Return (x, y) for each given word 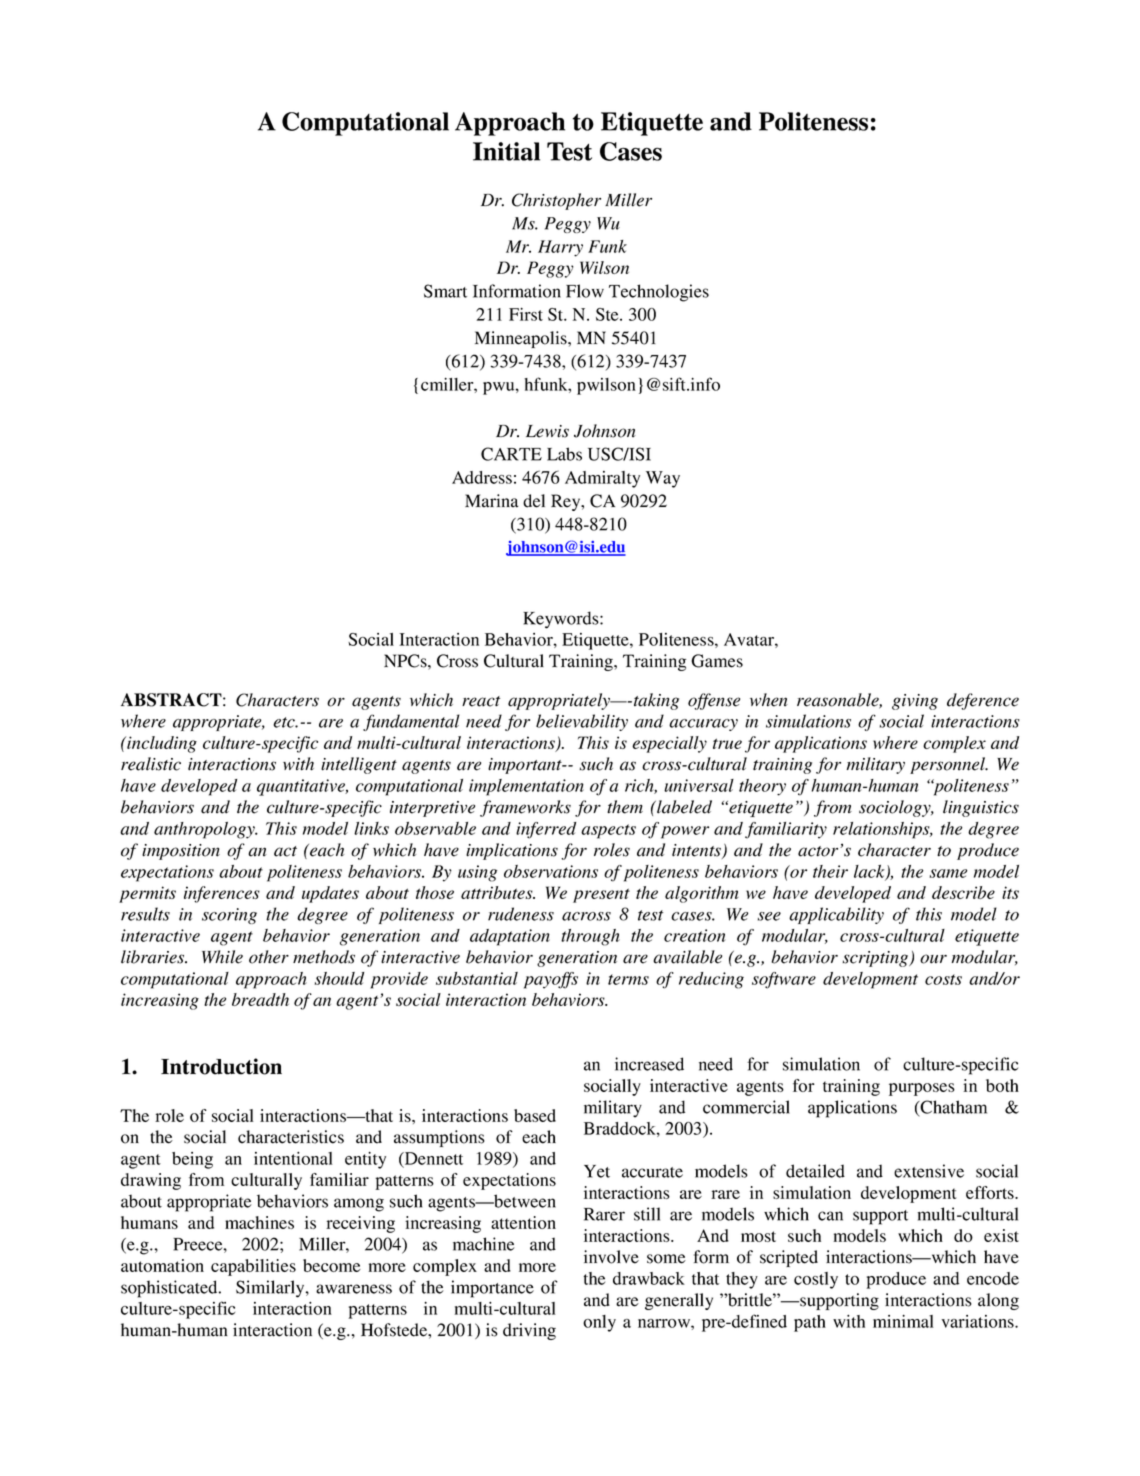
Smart (445, 291)
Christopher (556, 201)
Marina (492, 501)
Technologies (659, 293)
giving (915, 702)
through (590, 937)
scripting (877, 959)
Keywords (562, 620)
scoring (229, 916)
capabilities (253, 1267)
